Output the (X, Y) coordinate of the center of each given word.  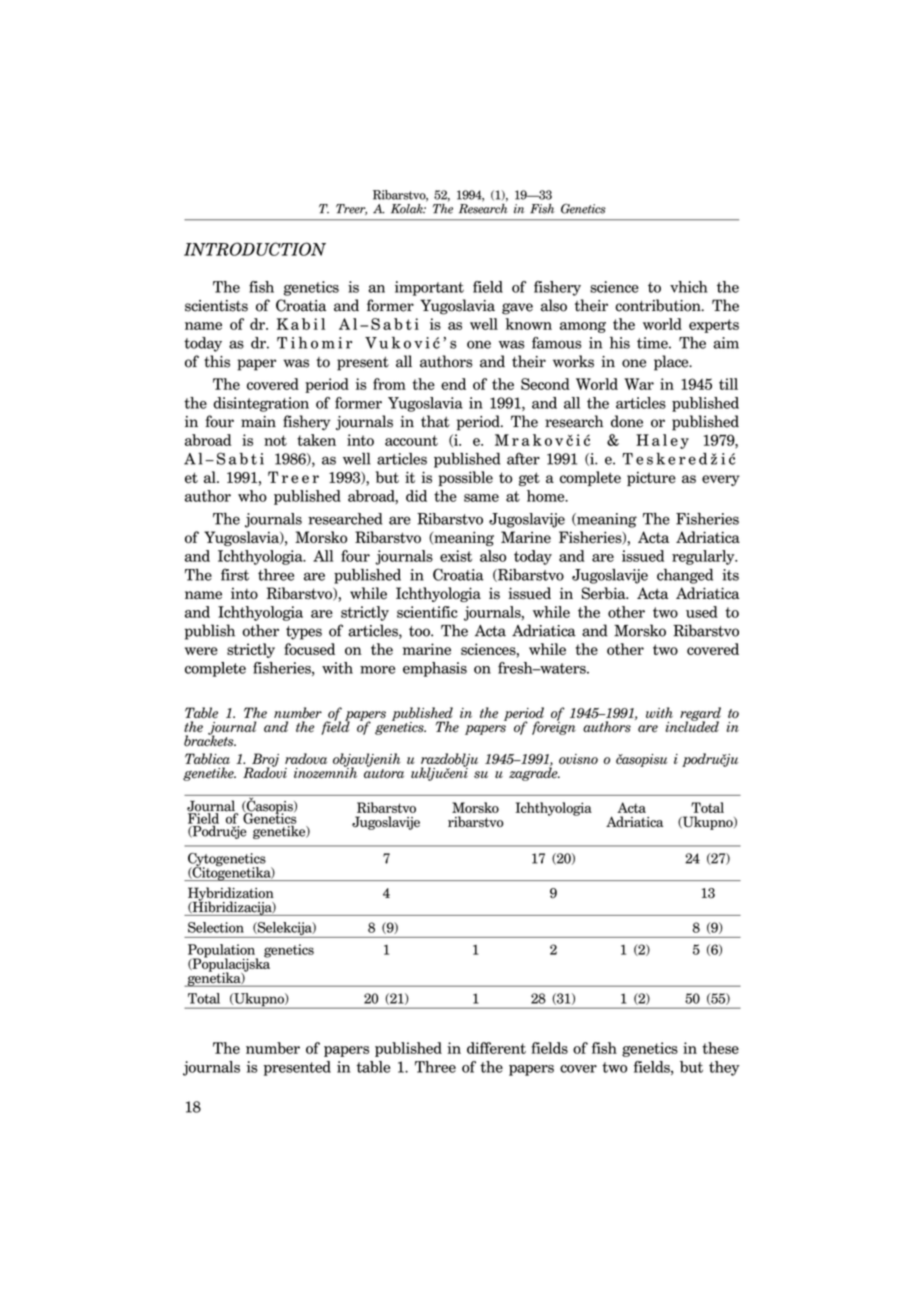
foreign (554, 727)
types (304, 633)
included (692, 726)
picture (651, 478)
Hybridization (231, 895)
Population (223, 952)
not (275, 440)
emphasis (435, 669)
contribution (659, 305)
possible (465, 478)
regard (700, 715)
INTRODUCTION (255, 249)
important (429, 288)
